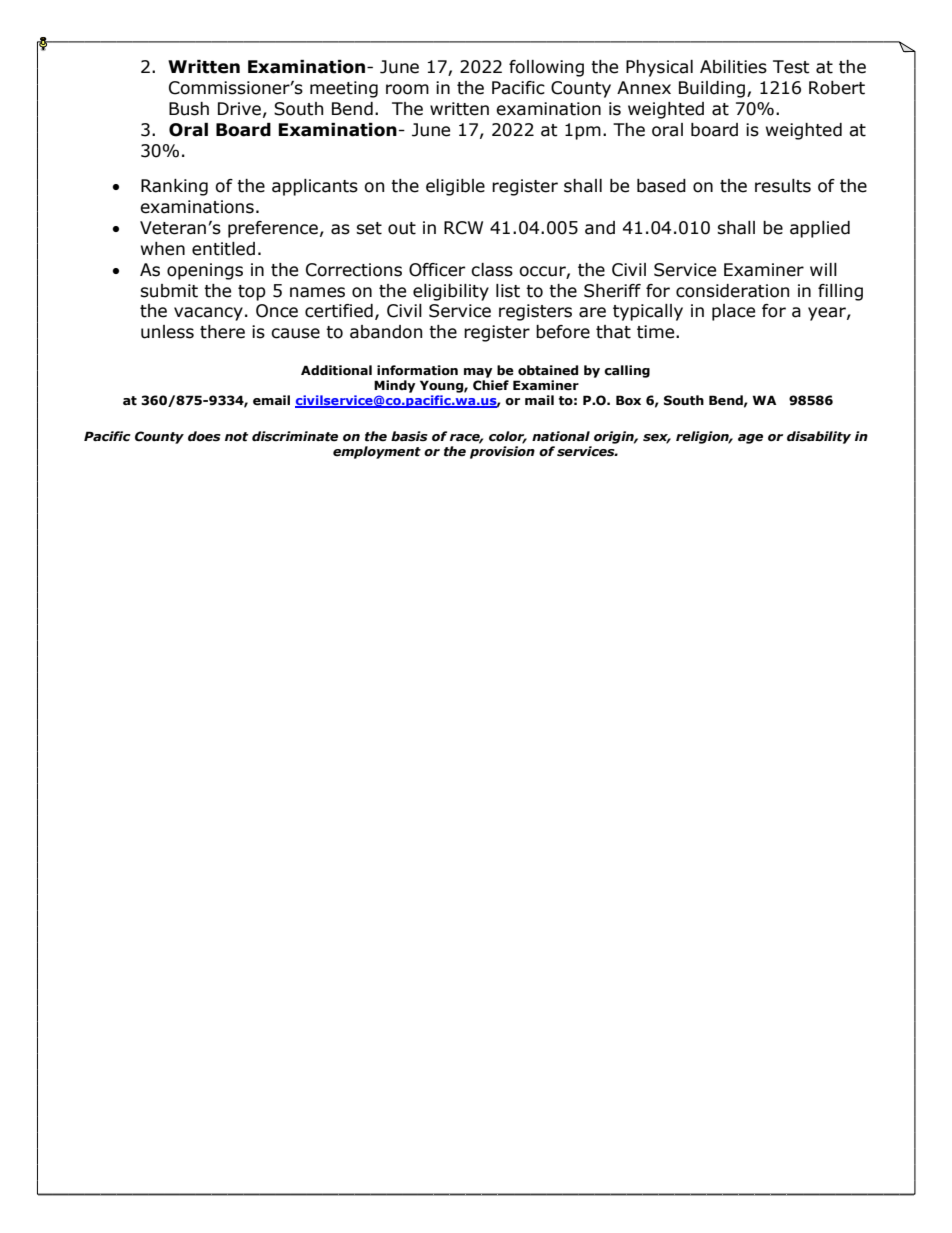 This screenshot has width=952, height=1233. I want to click on color, so click(508, 437).
